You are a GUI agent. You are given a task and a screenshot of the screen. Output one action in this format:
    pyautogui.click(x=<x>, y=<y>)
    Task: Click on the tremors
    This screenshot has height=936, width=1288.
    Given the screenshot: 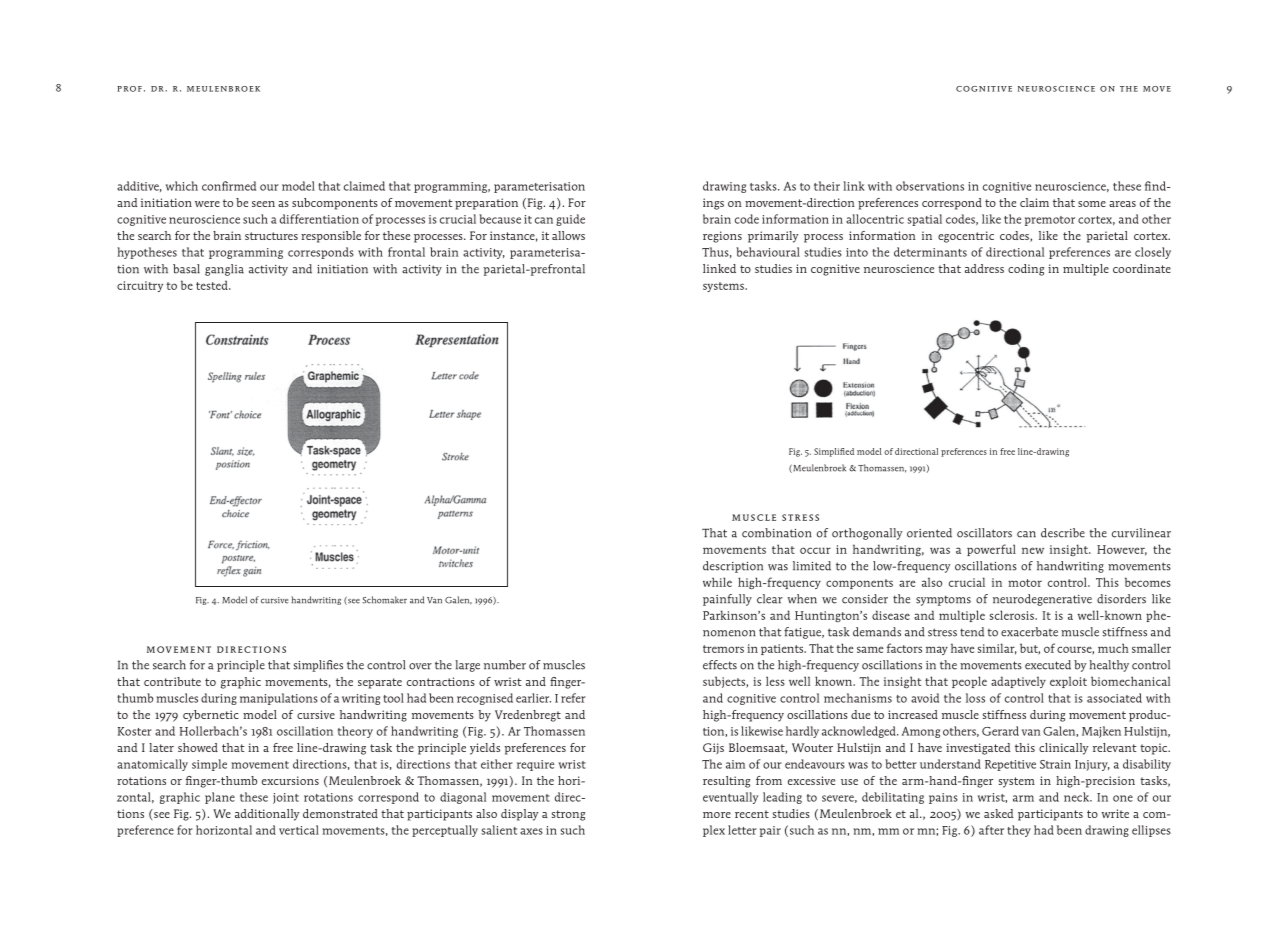 What is the action you would take?
    pyautogui.click(x=723, y=649)
